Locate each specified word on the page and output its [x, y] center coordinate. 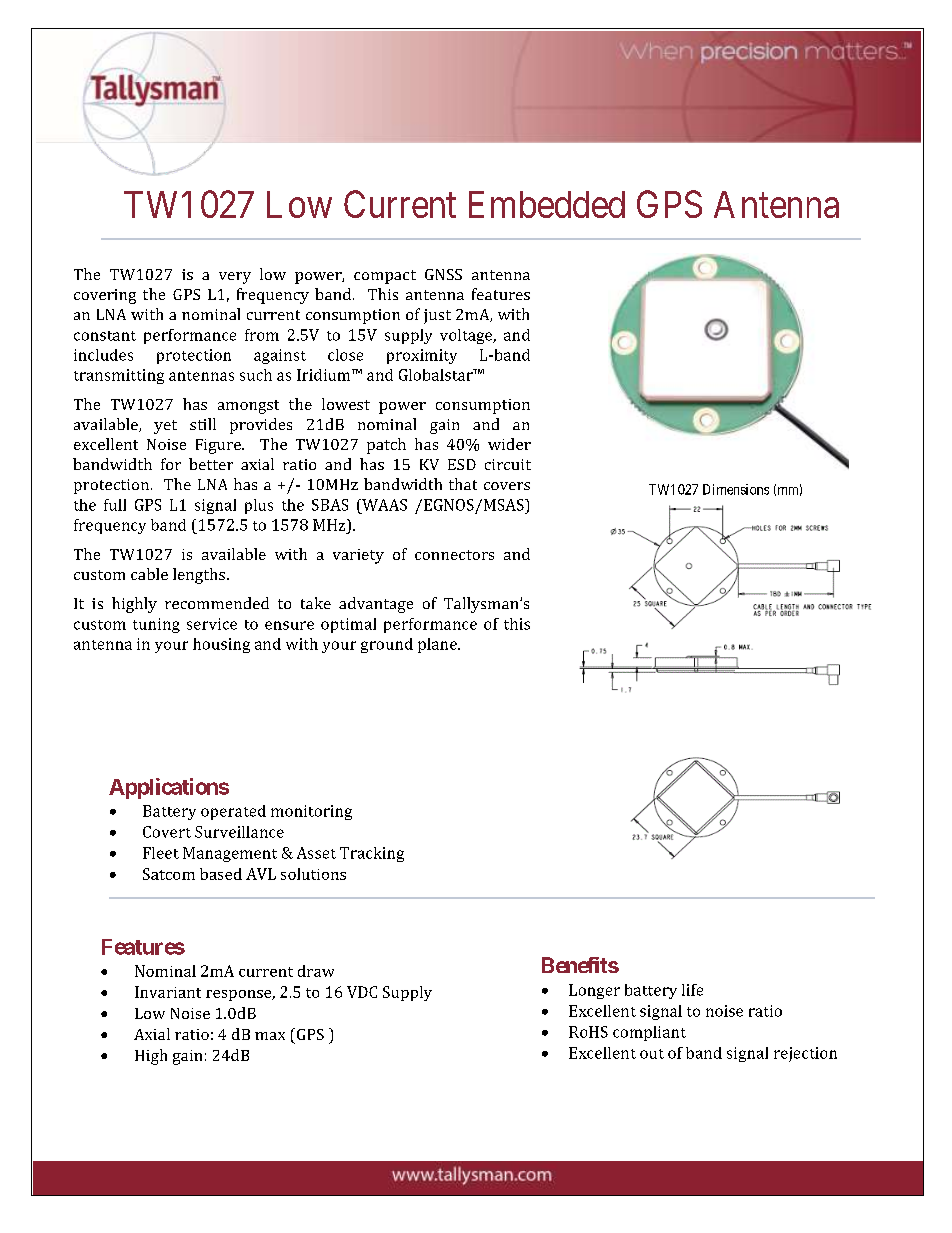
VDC [362, 992]
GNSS [443, 274]
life [692, 990]
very [235, 278]
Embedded [547, 204]
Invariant [168, 992]
